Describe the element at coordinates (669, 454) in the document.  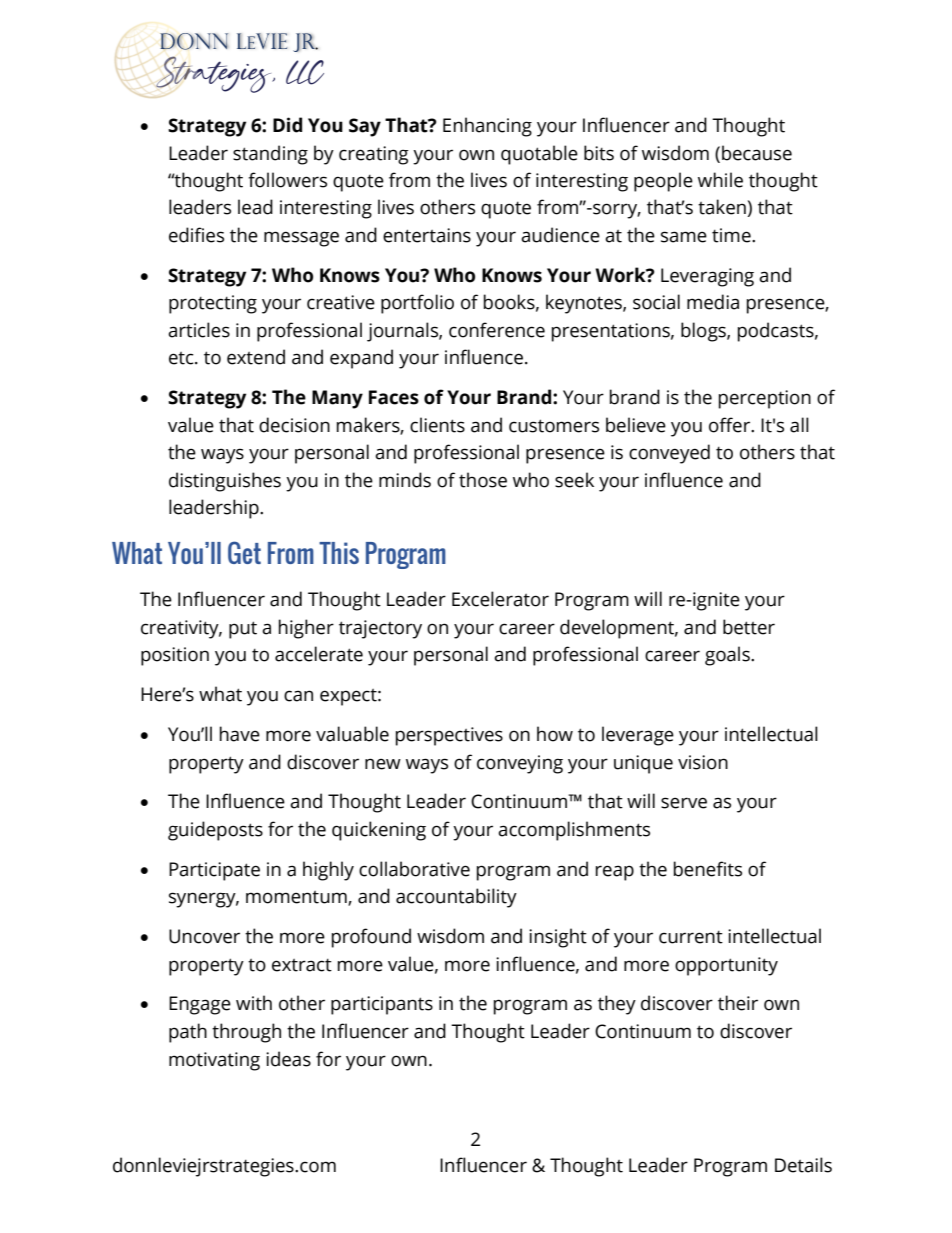
I see `conveyed` at that location.
